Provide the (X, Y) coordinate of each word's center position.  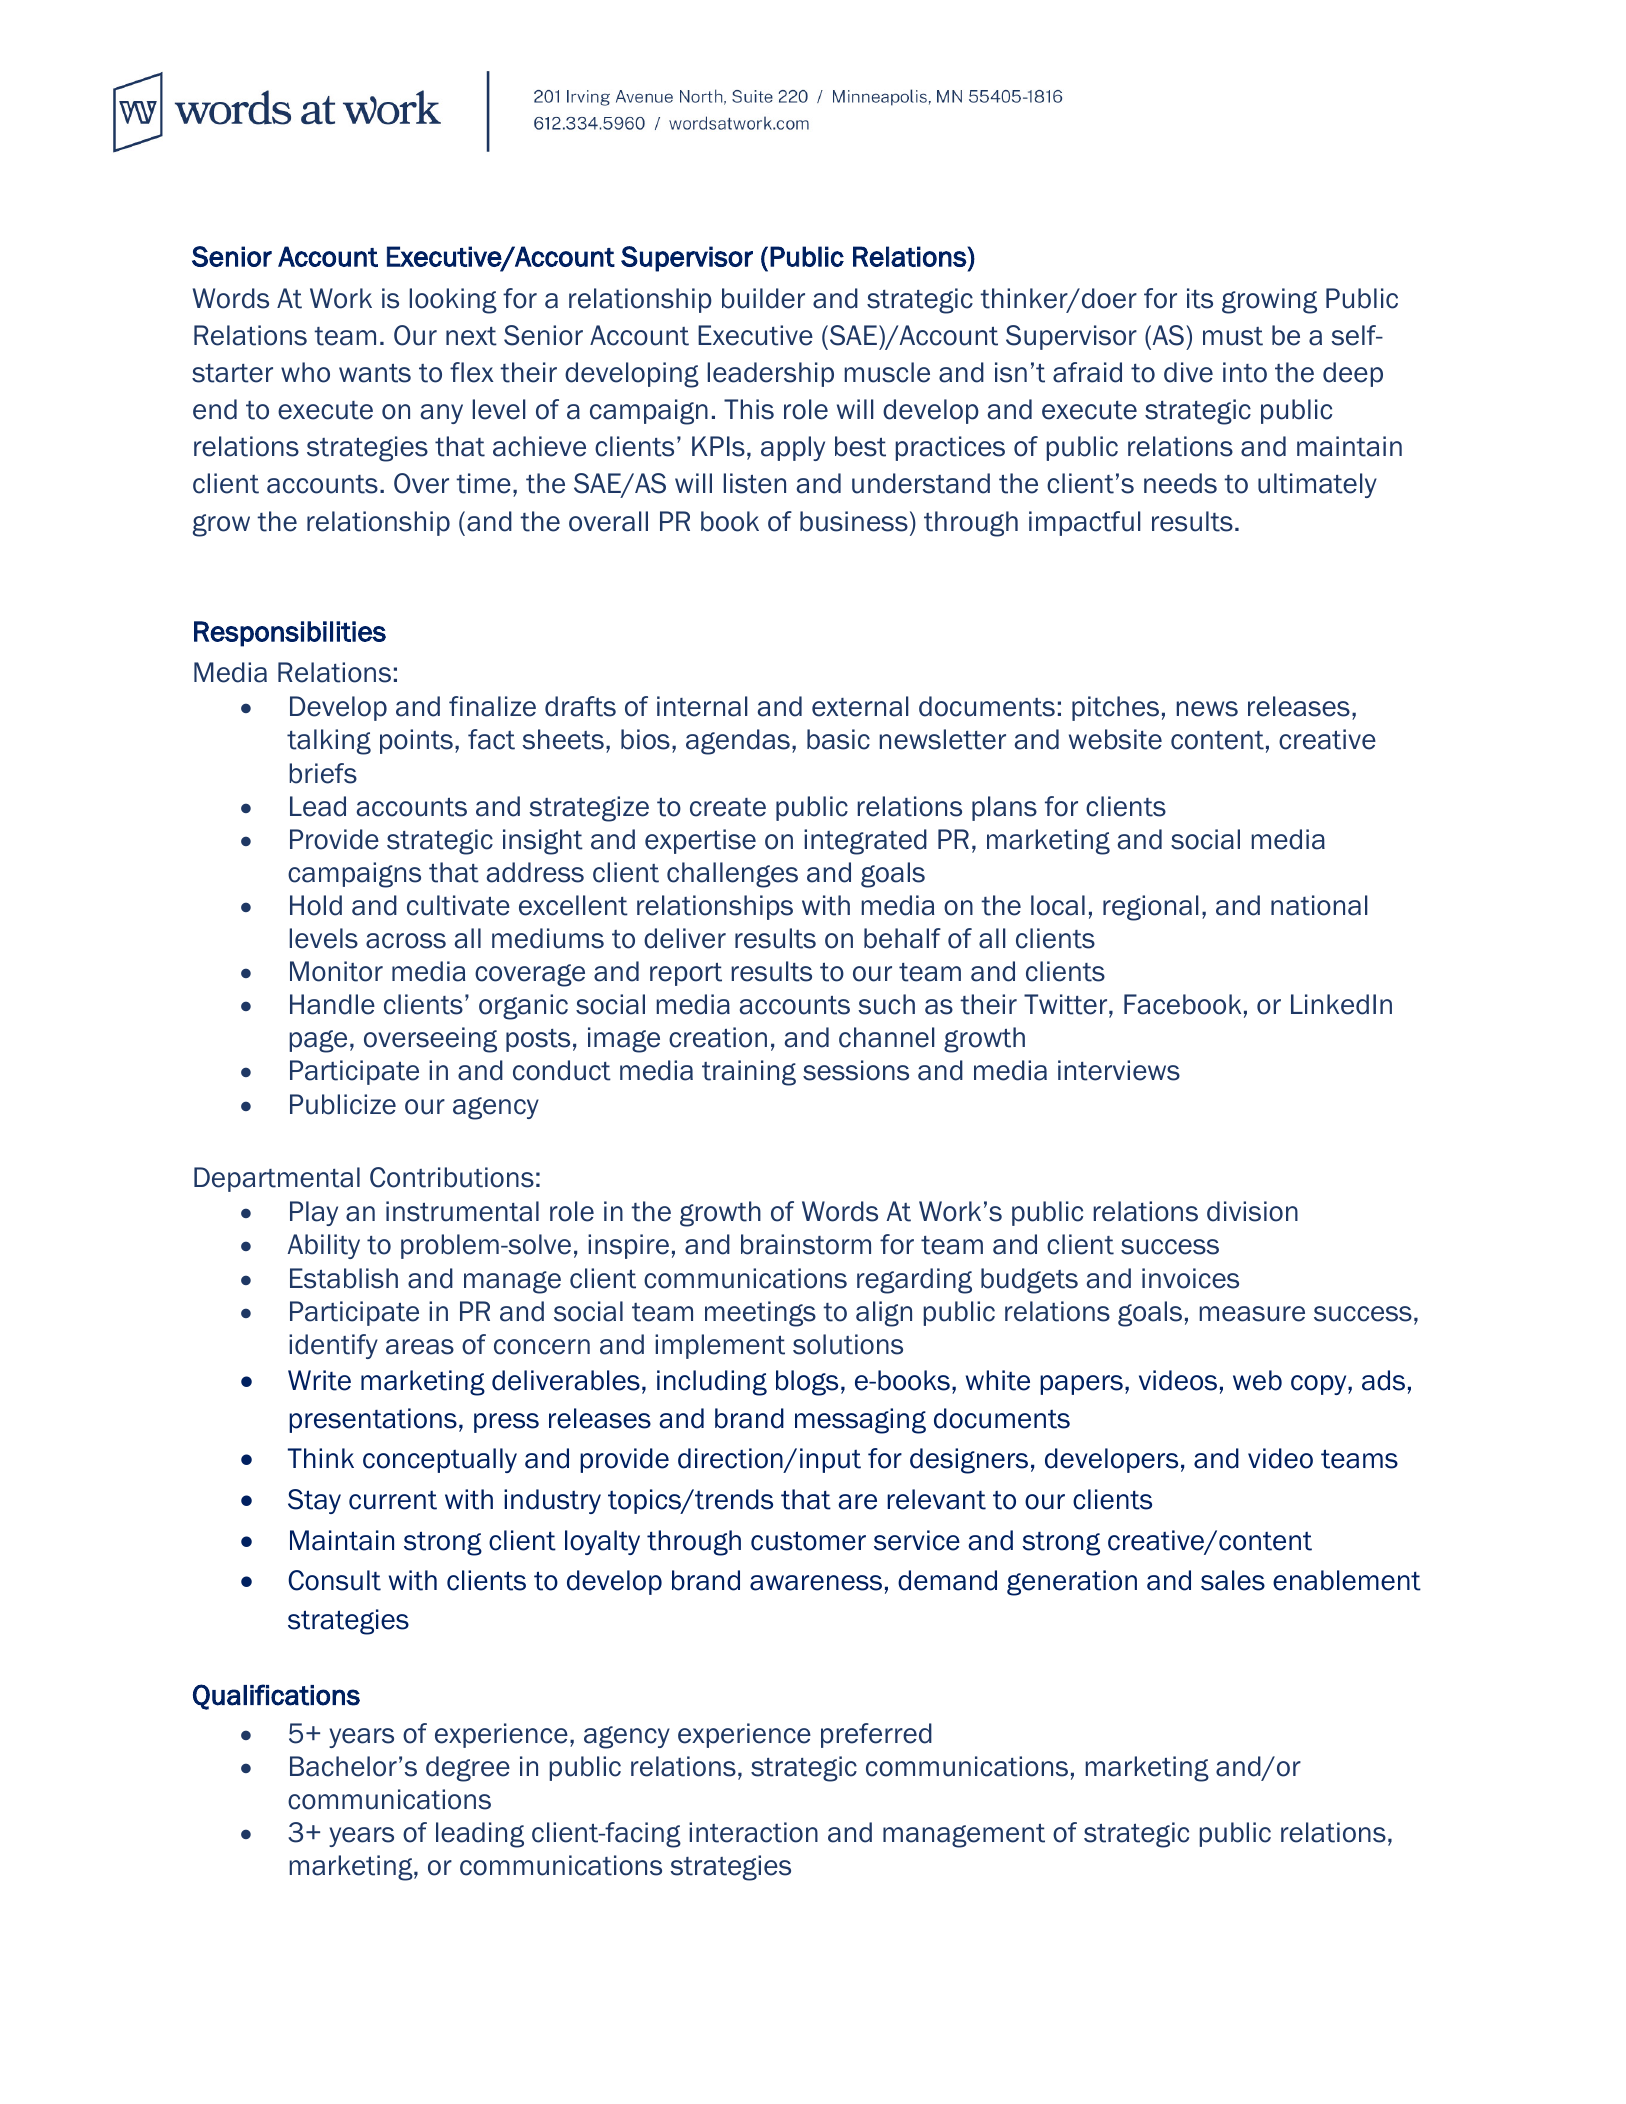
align (884, 1314)
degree (468, 1769)
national (1319, 905)
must (1233, 336)
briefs (323, 773)
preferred (876, 1735)
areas (420, 1347)
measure (1252, 1314)
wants (375, 373)
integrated (865, 842)
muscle (887, 372)
